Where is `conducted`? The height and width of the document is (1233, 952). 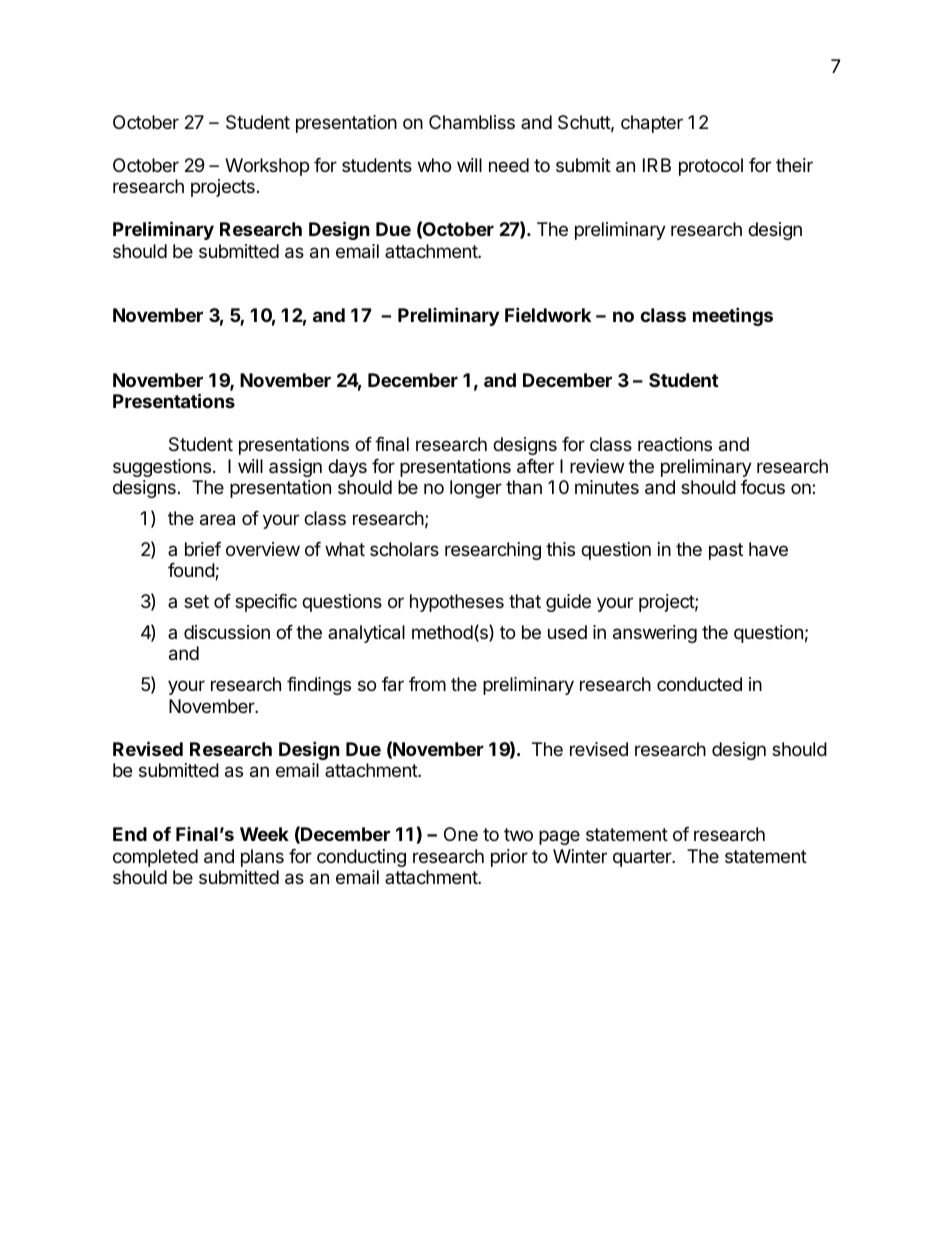
conducted is located at coordinates (699, 684).
